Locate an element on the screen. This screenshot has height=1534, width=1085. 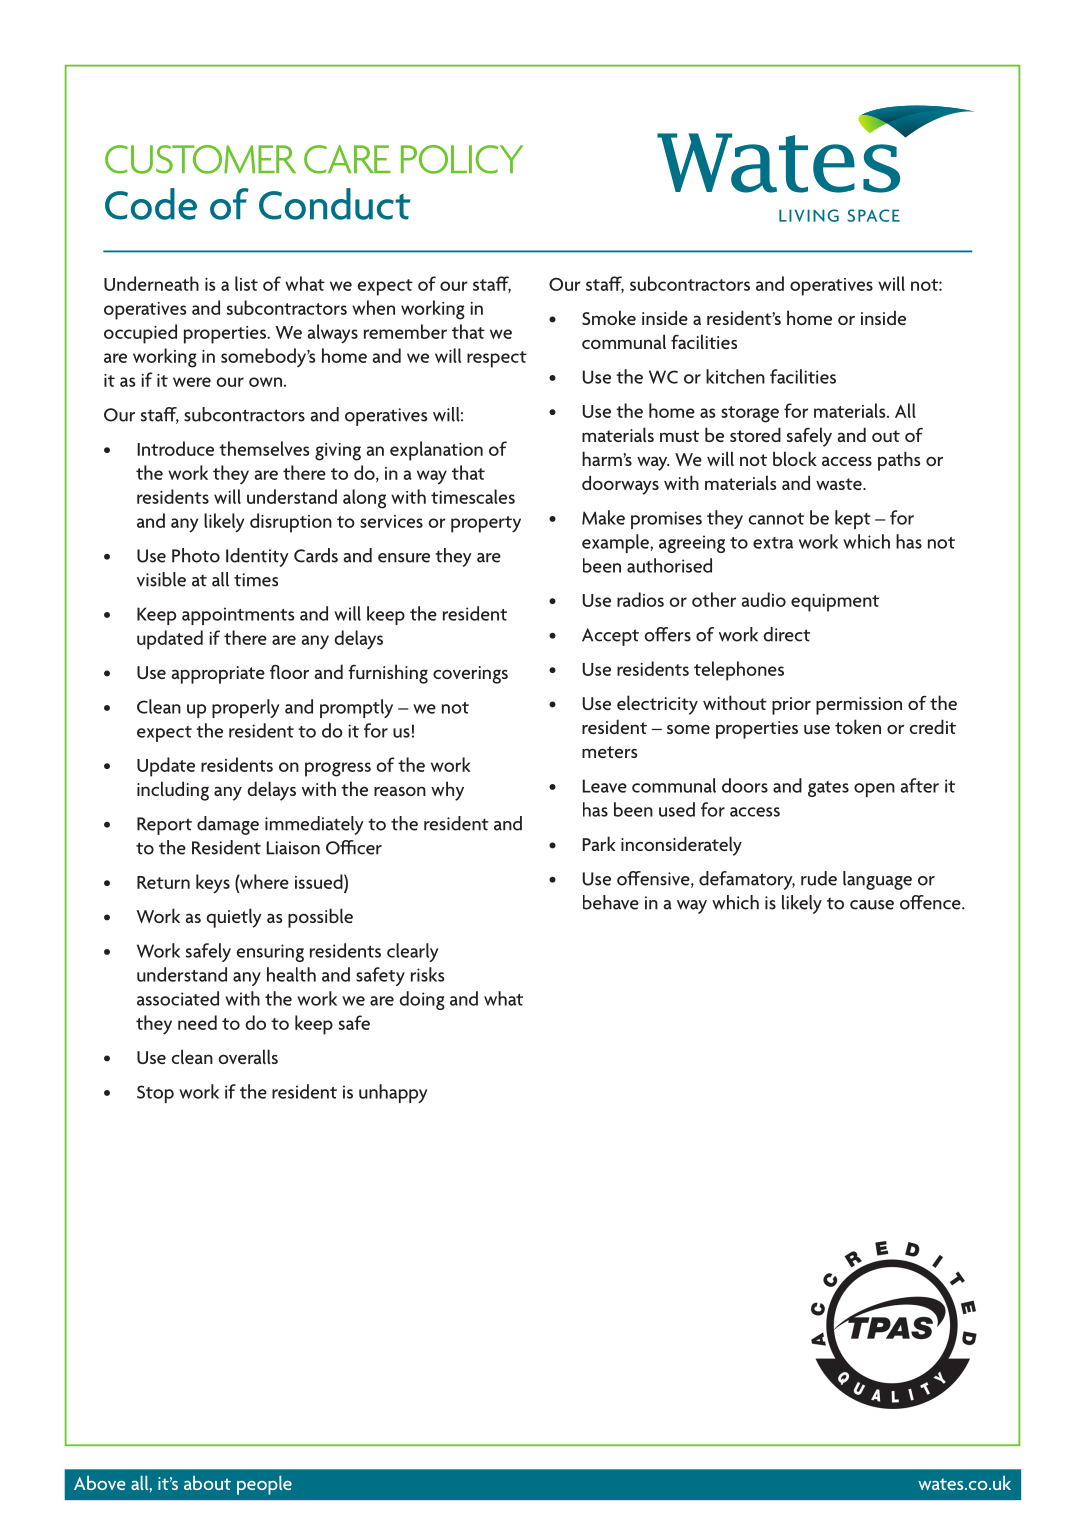
Code is located at coordinates (151, 204).
